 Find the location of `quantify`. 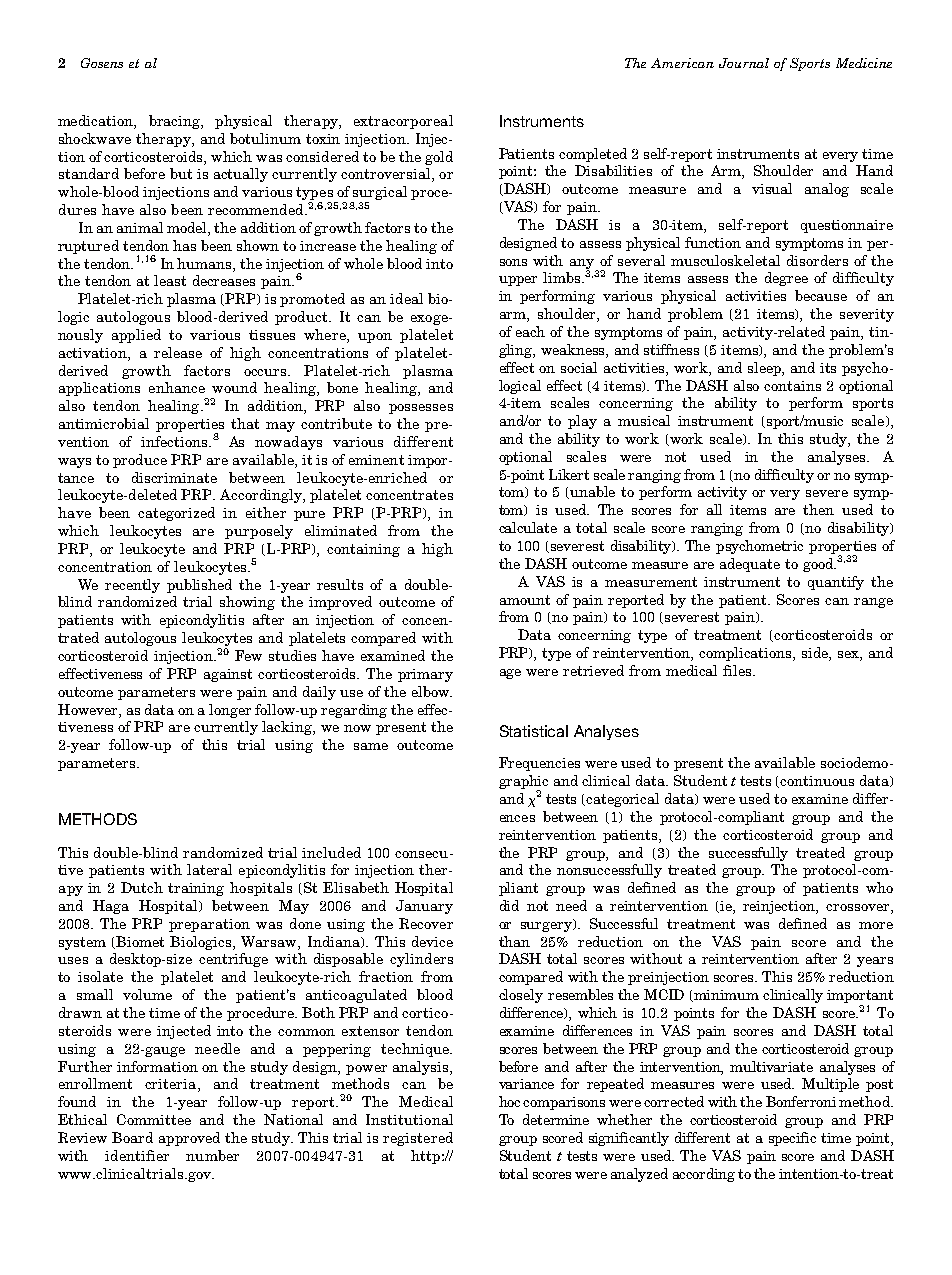

quantify is located at coordinates (836, 583).
